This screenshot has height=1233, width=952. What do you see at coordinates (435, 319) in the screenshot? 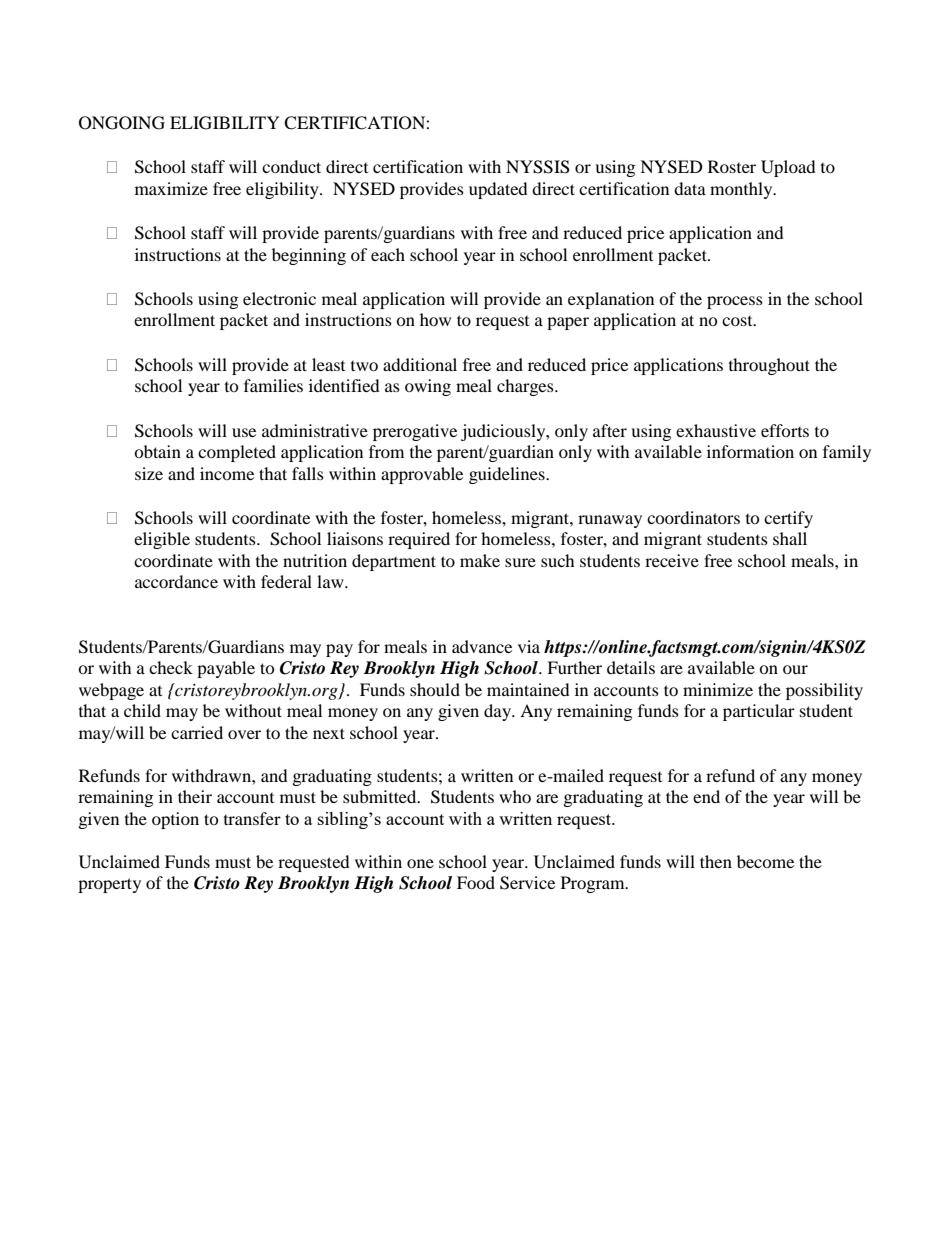
I see `how` at bounding box center [435, 319].
